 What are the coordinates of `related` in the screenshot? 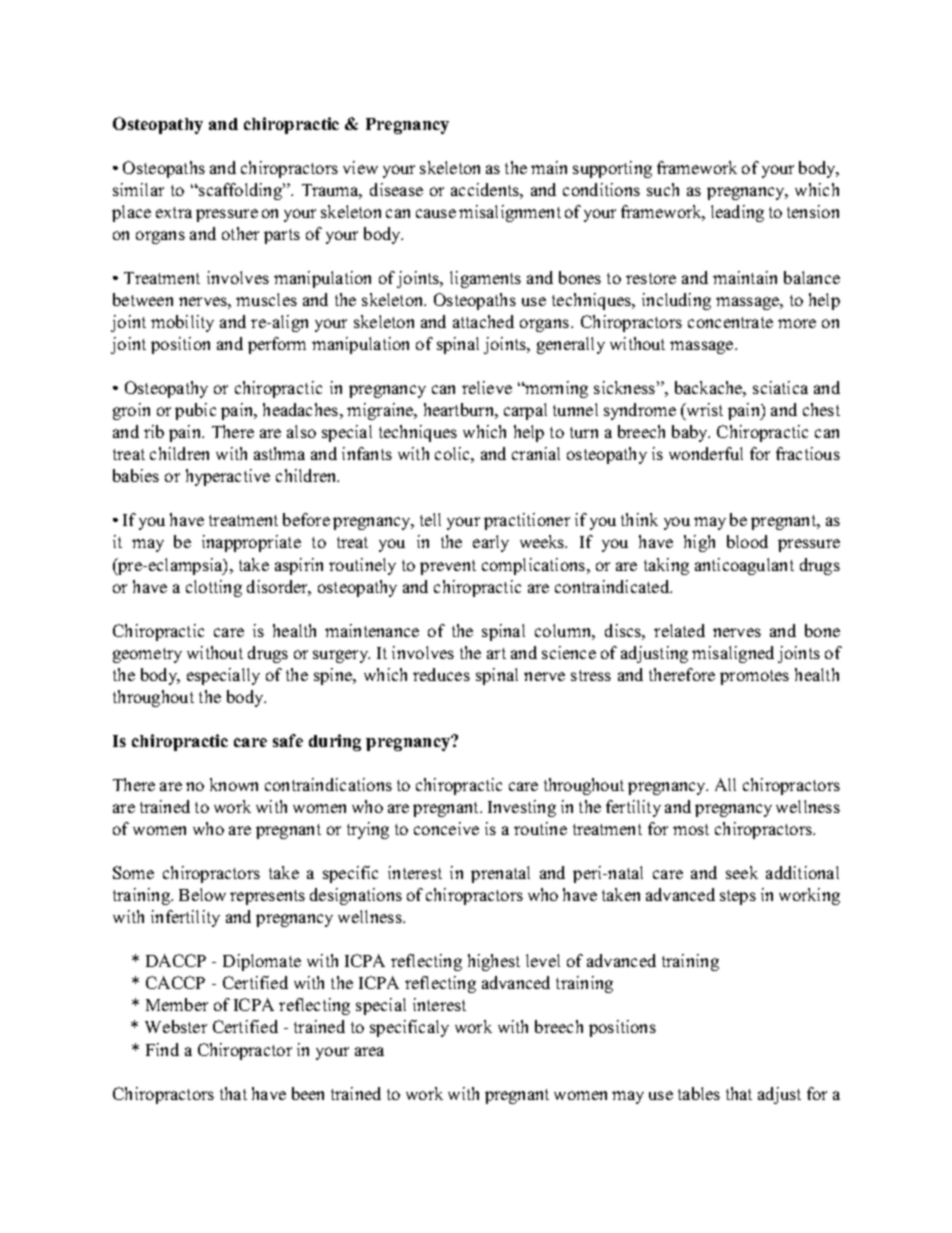 It's located at (679, 630).
